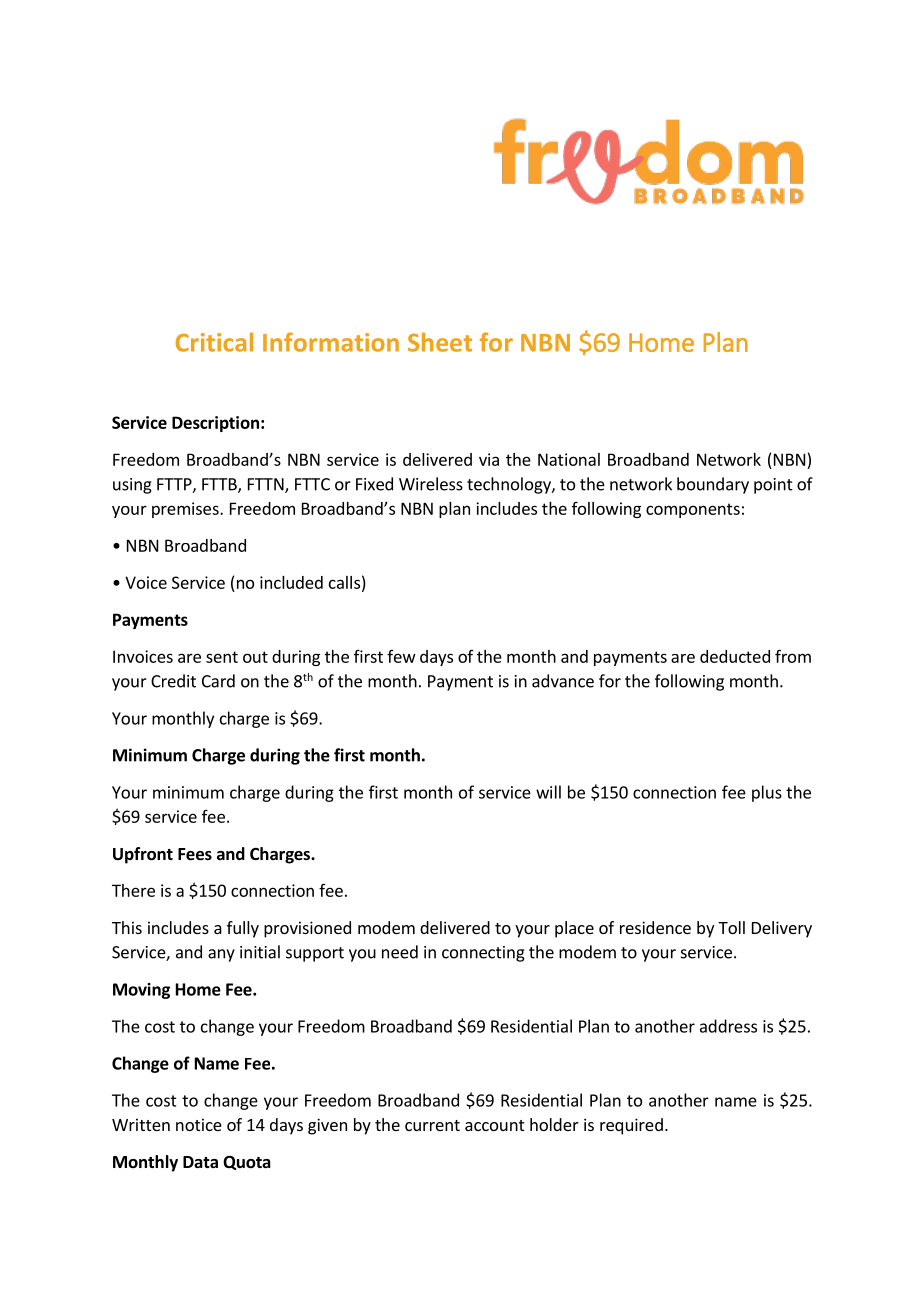 The height and width of the image is (1308, 924). I want to click on connecting, so click(483, 954).
